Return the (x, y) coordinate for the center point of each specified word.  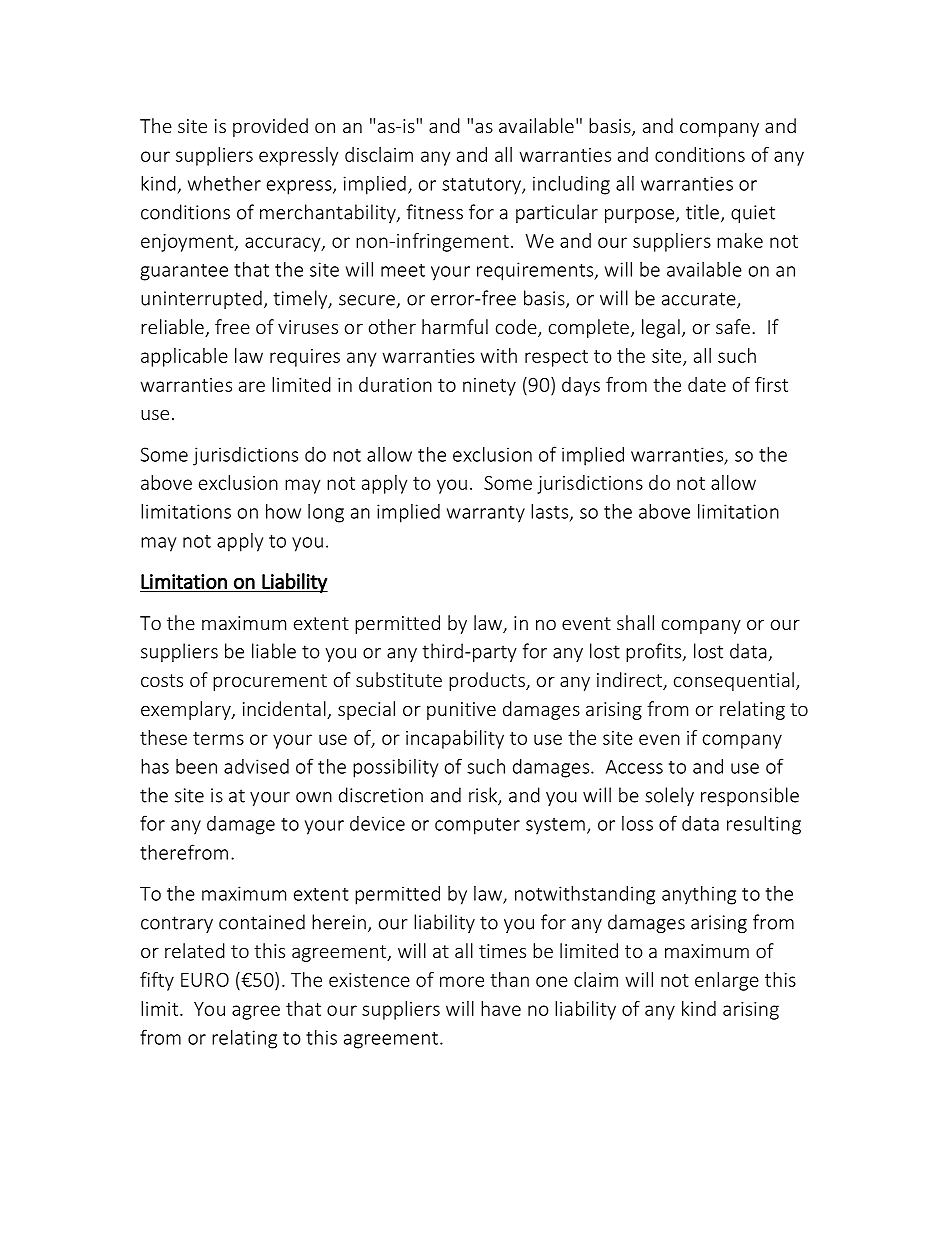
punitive (461, 711)
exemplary (187, 710)
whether (224, 183)
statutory (482, 186)
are (252, 386)
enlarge (727, 981)
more (462, 981)
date (707, 384)
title (702, 212)
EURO (205, 980)
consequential (734, 681)
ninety (489, 387)
